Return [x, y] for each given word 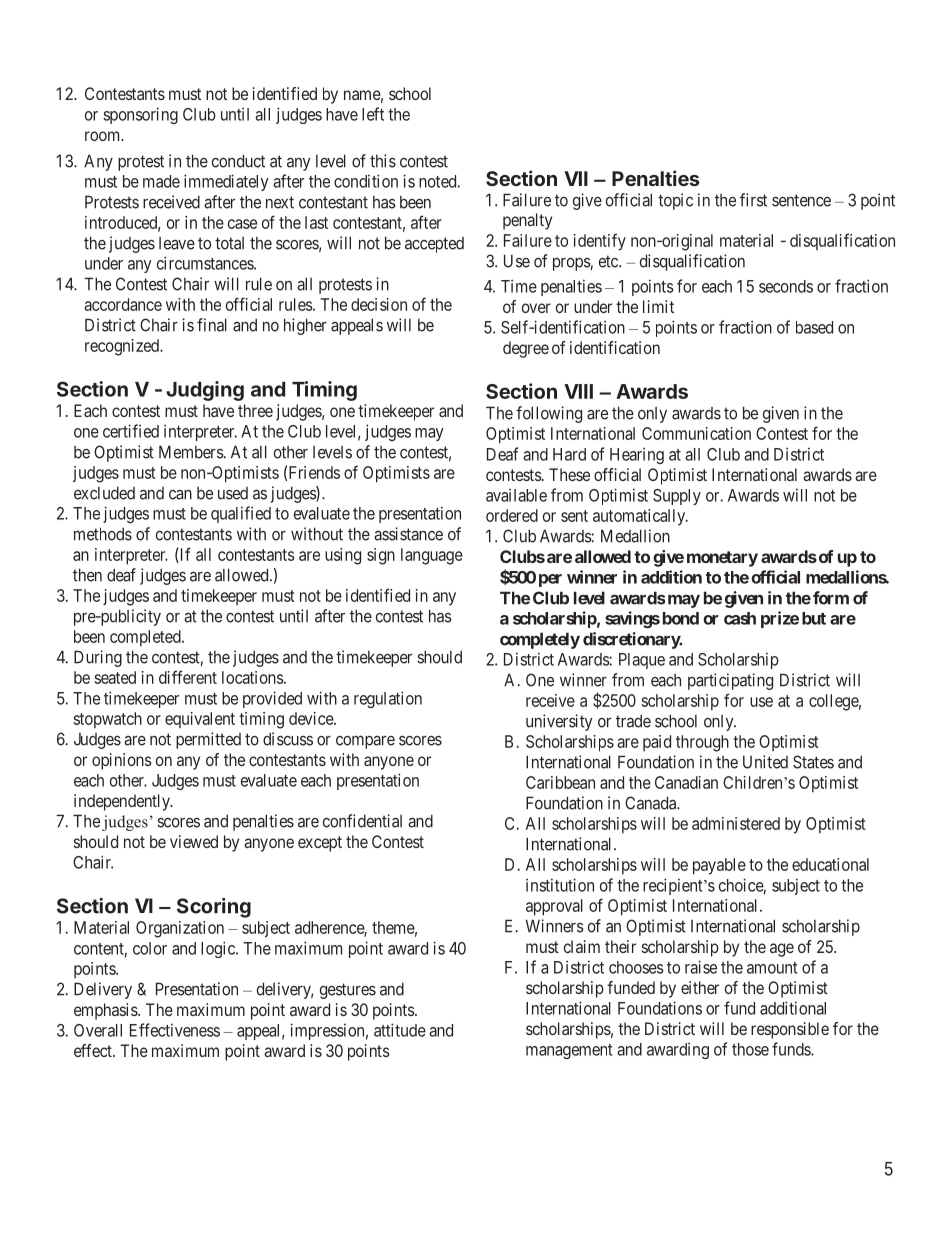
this [383, 161]
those [750, 1049]
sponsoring [140, 115]
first [753, 200]
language [432, 556]
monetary [722, 559]
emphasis [106, 1011]
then [87, 575]
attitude [400, 1030]
